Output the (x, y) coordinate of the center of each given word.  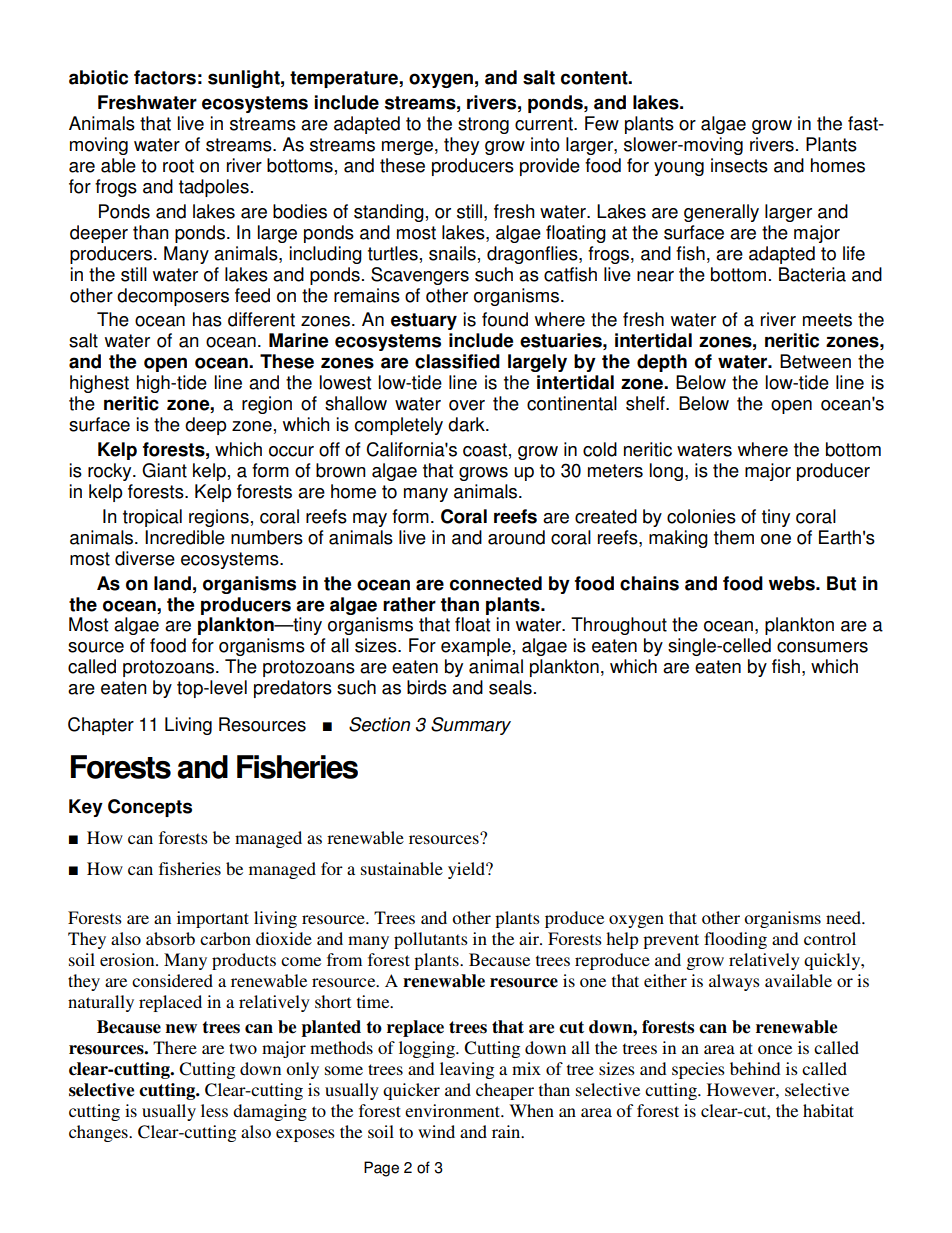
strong (483, 125)
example (476, 647)
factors (165, 77)
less (214, 1110)
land (172, 583)
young (679, 169)
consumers (822, 647)
